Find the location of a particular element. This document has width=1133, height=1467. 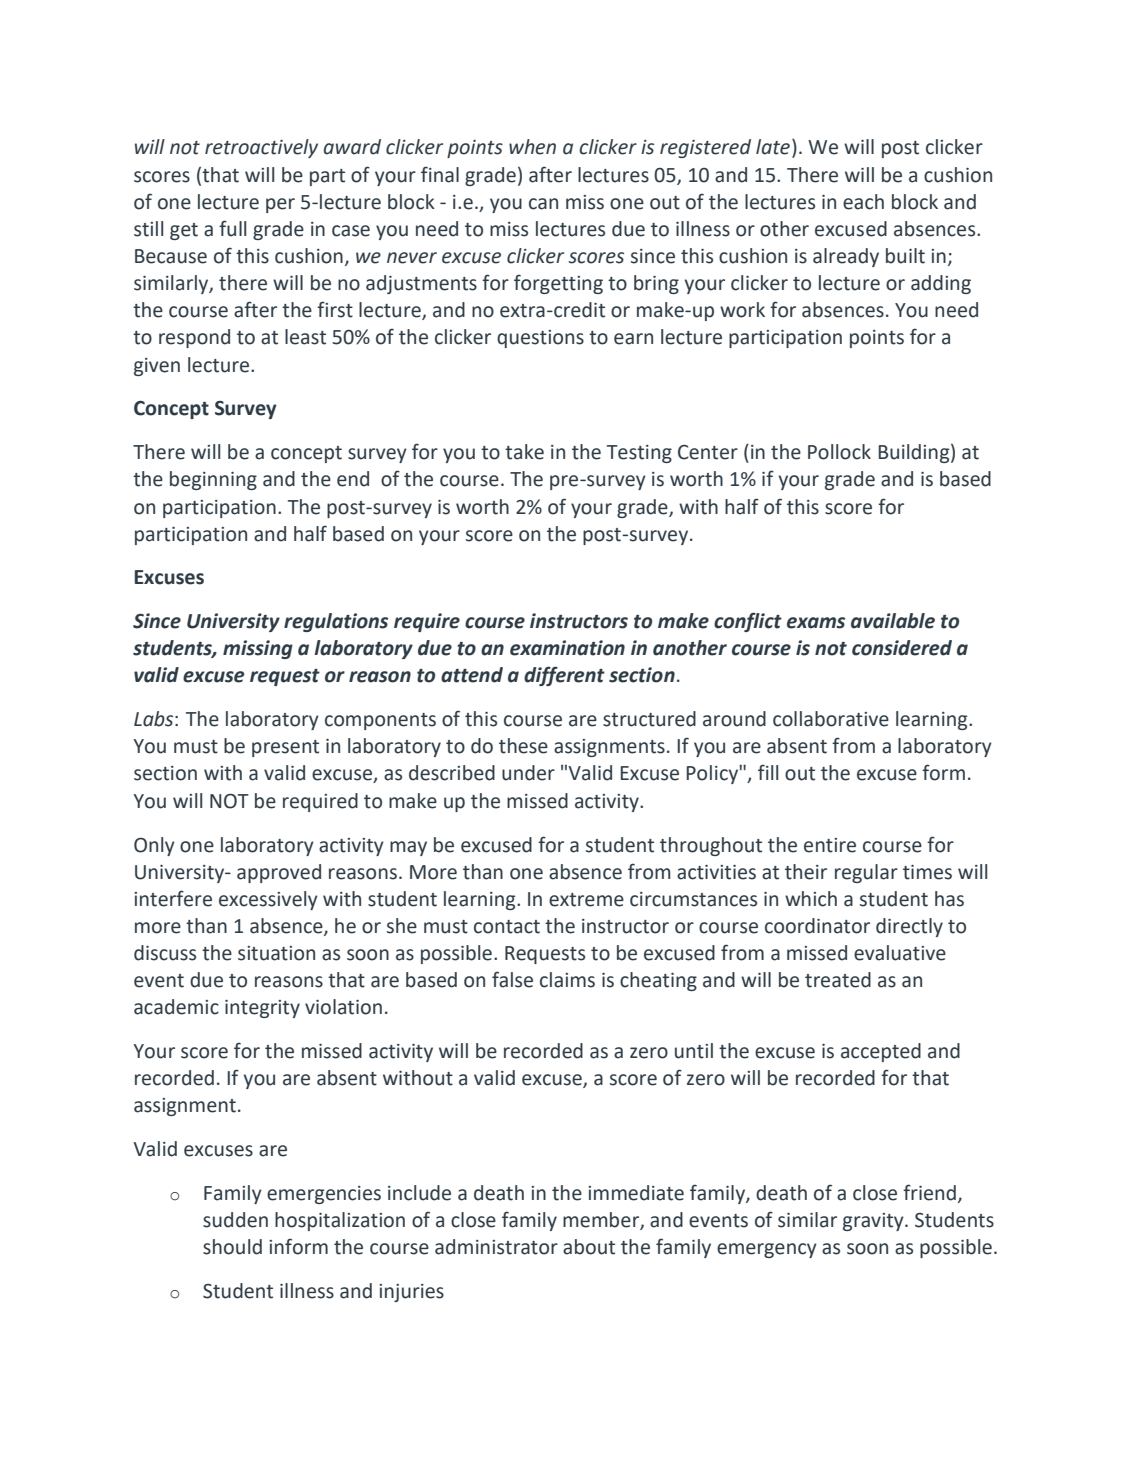

should is located at coordinates (232, 1247).
